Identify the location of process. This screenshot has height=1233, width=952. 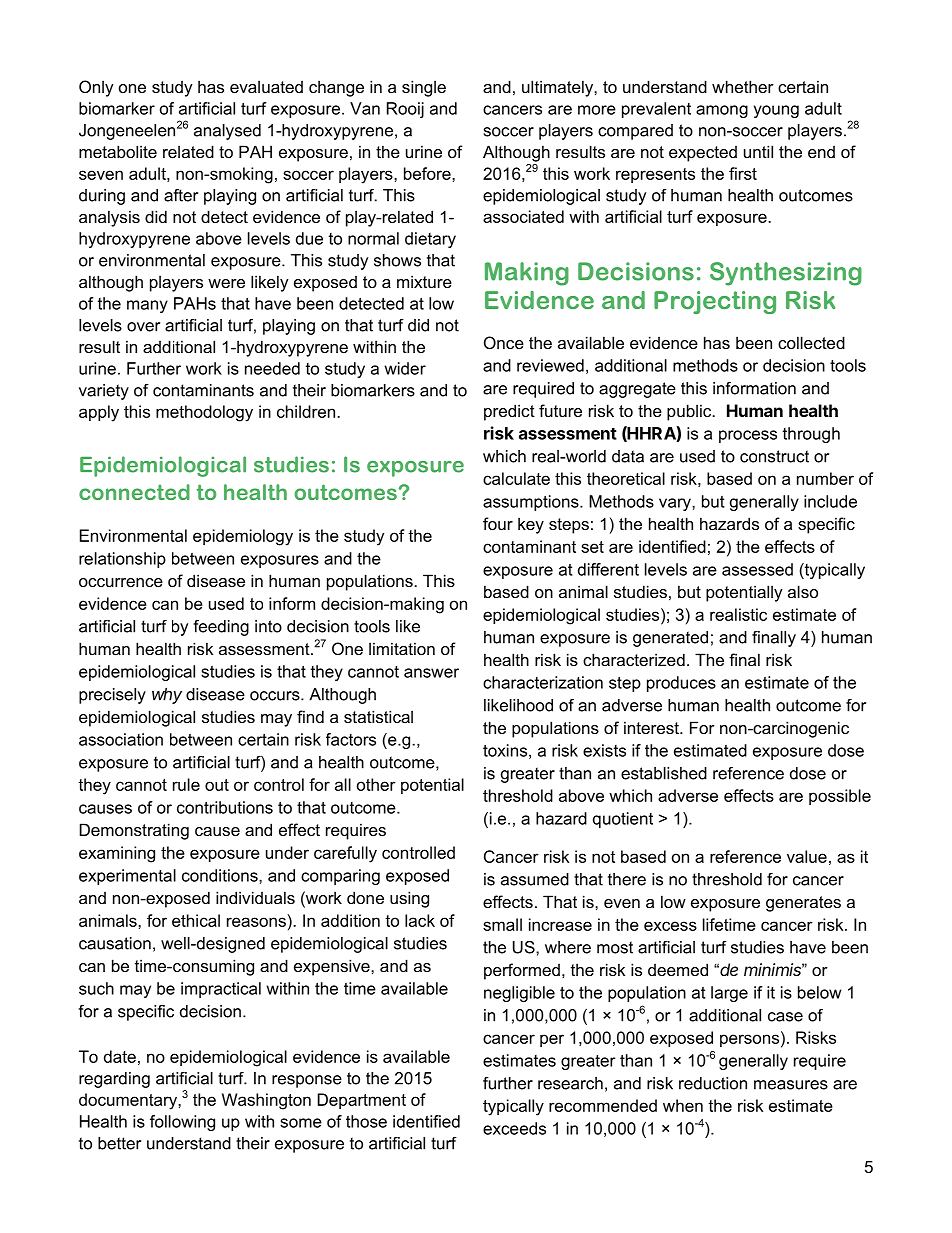
(748, 436).
